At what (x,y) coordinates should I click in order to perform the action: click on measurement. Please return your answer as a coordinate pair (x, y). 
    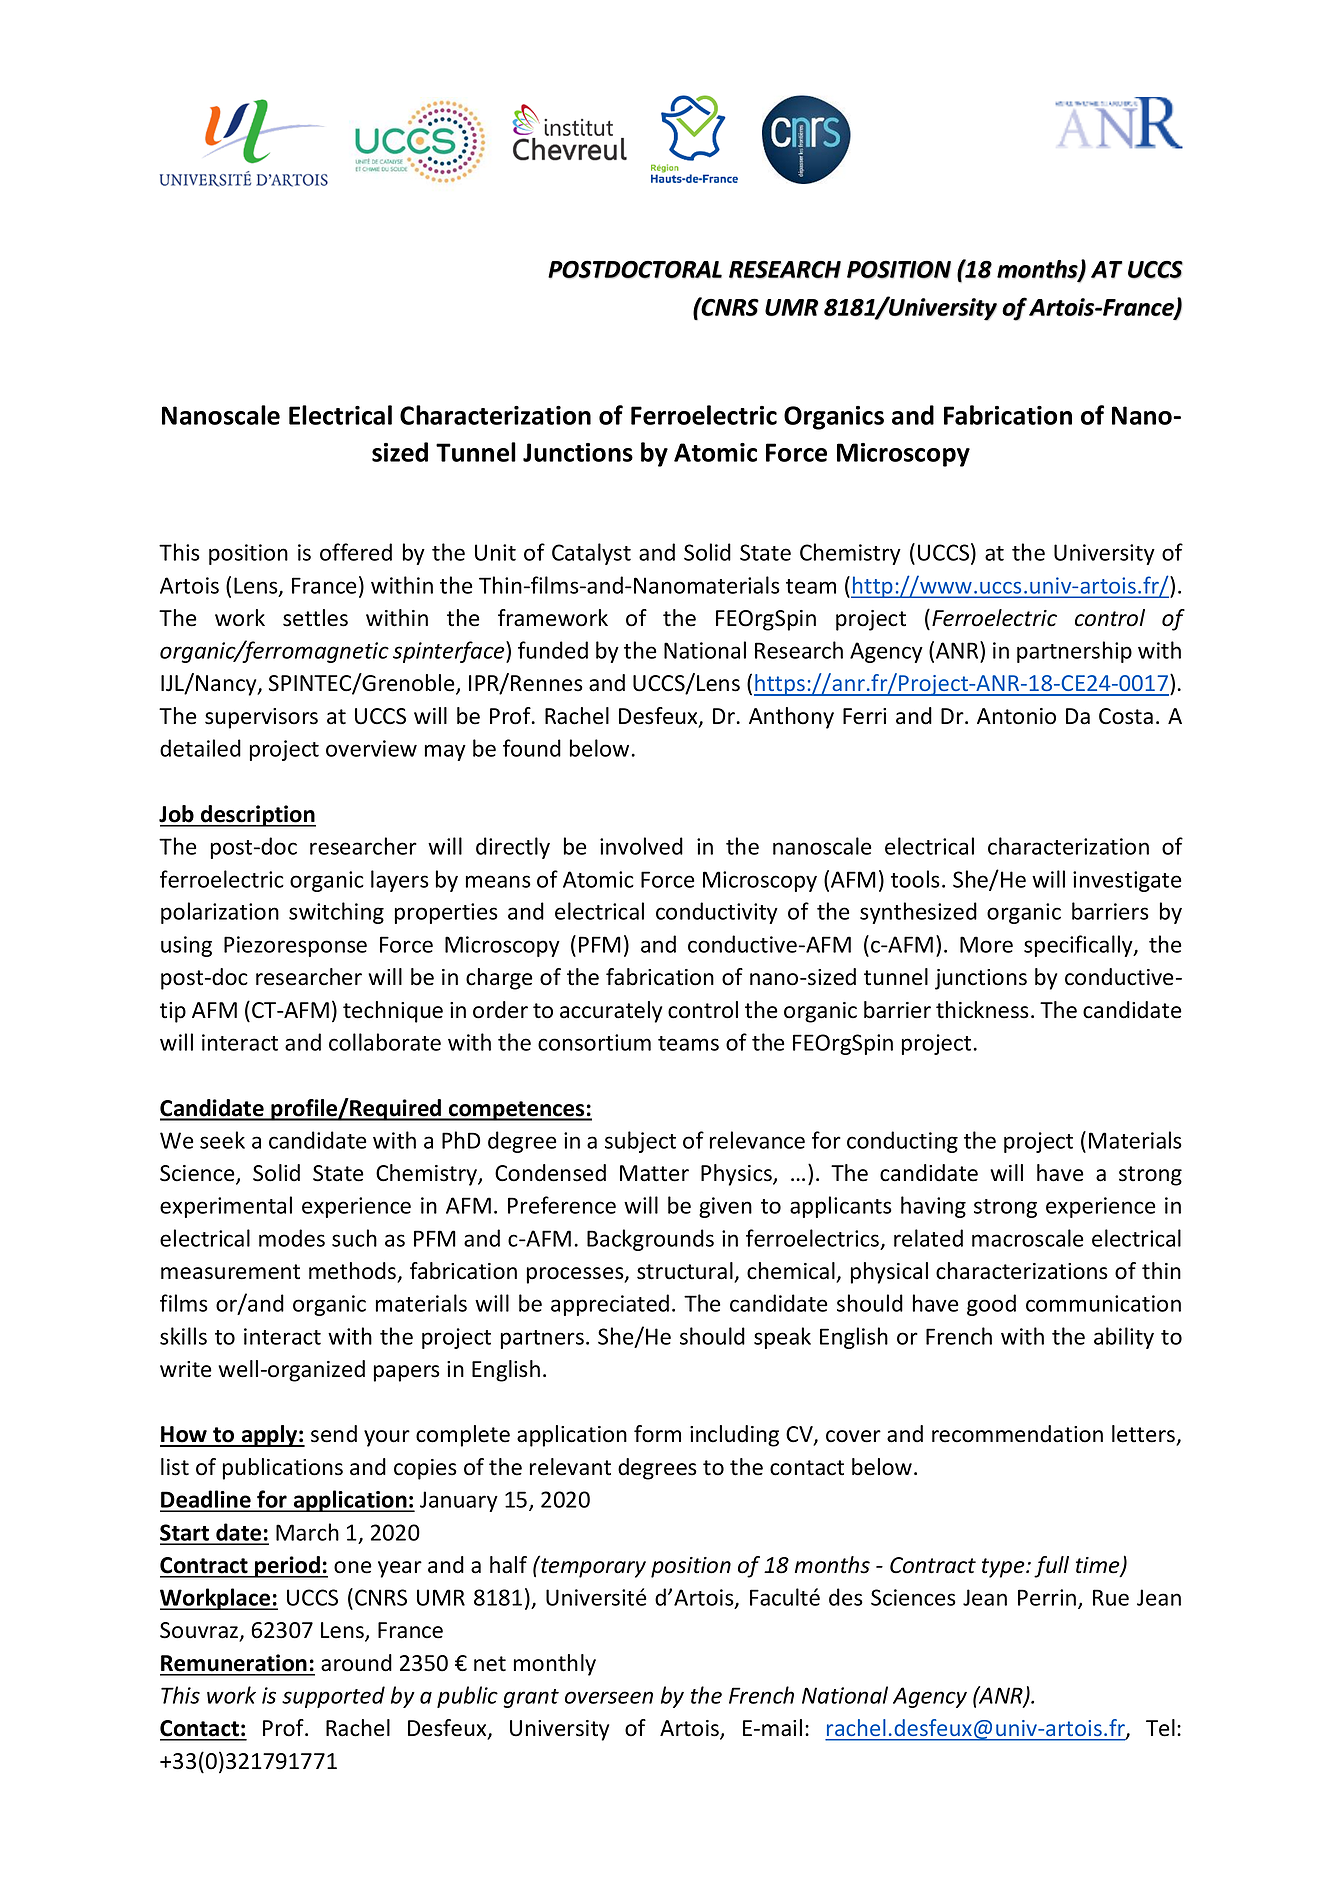
    Looking at the image, I should click on (230, 1272).
